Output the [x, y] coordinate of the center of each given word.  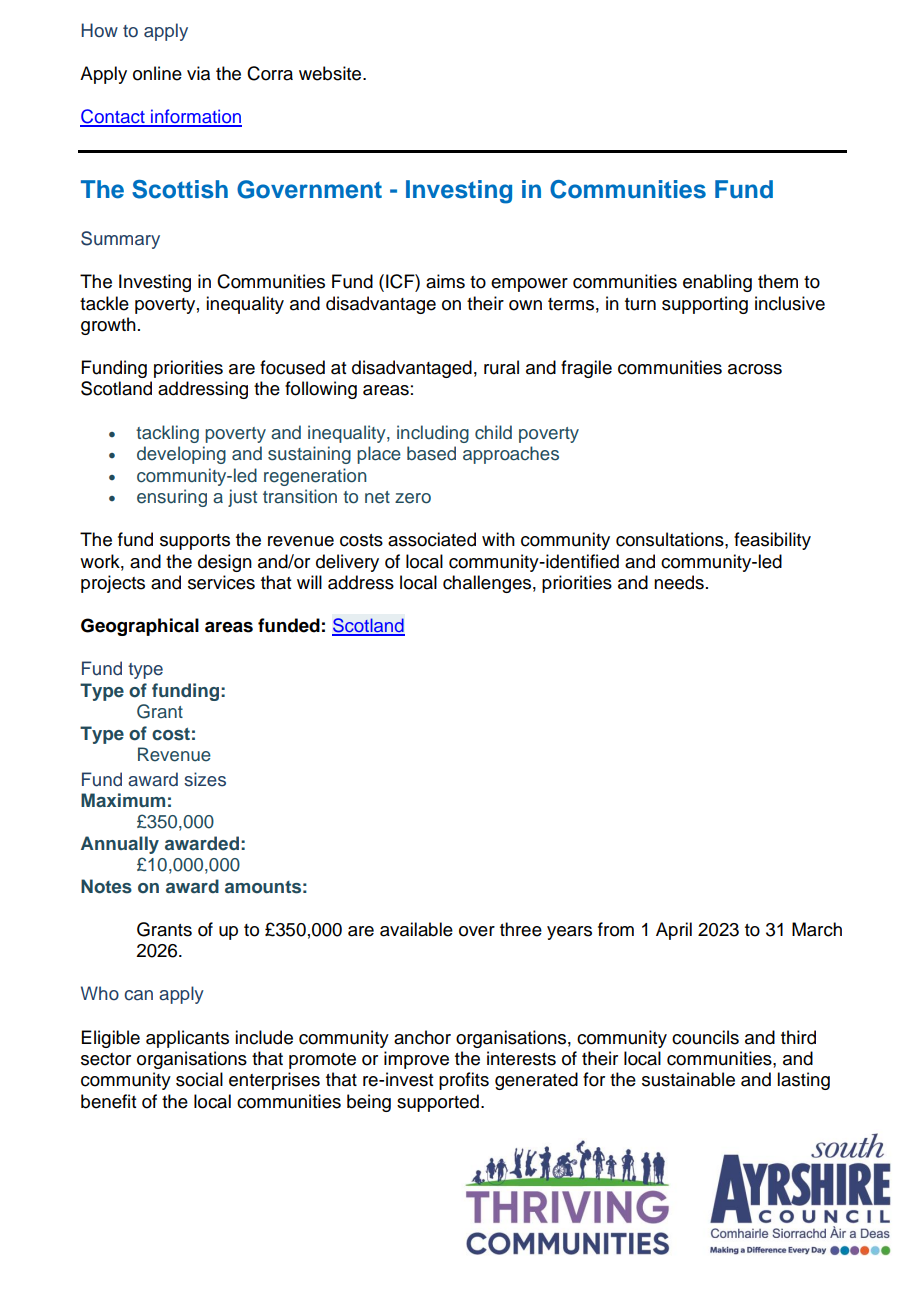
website [331, 73]
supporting [705, 305]
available [416, 929]
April [674, 931]
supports [195, 542]
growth [108, 326]
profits [464, 1081]
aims [445, 281]
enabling [717, 283]
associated [432, 539]
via [198, 73]
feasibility [772, 541]
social [199, 1079]
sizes [205, 779]
